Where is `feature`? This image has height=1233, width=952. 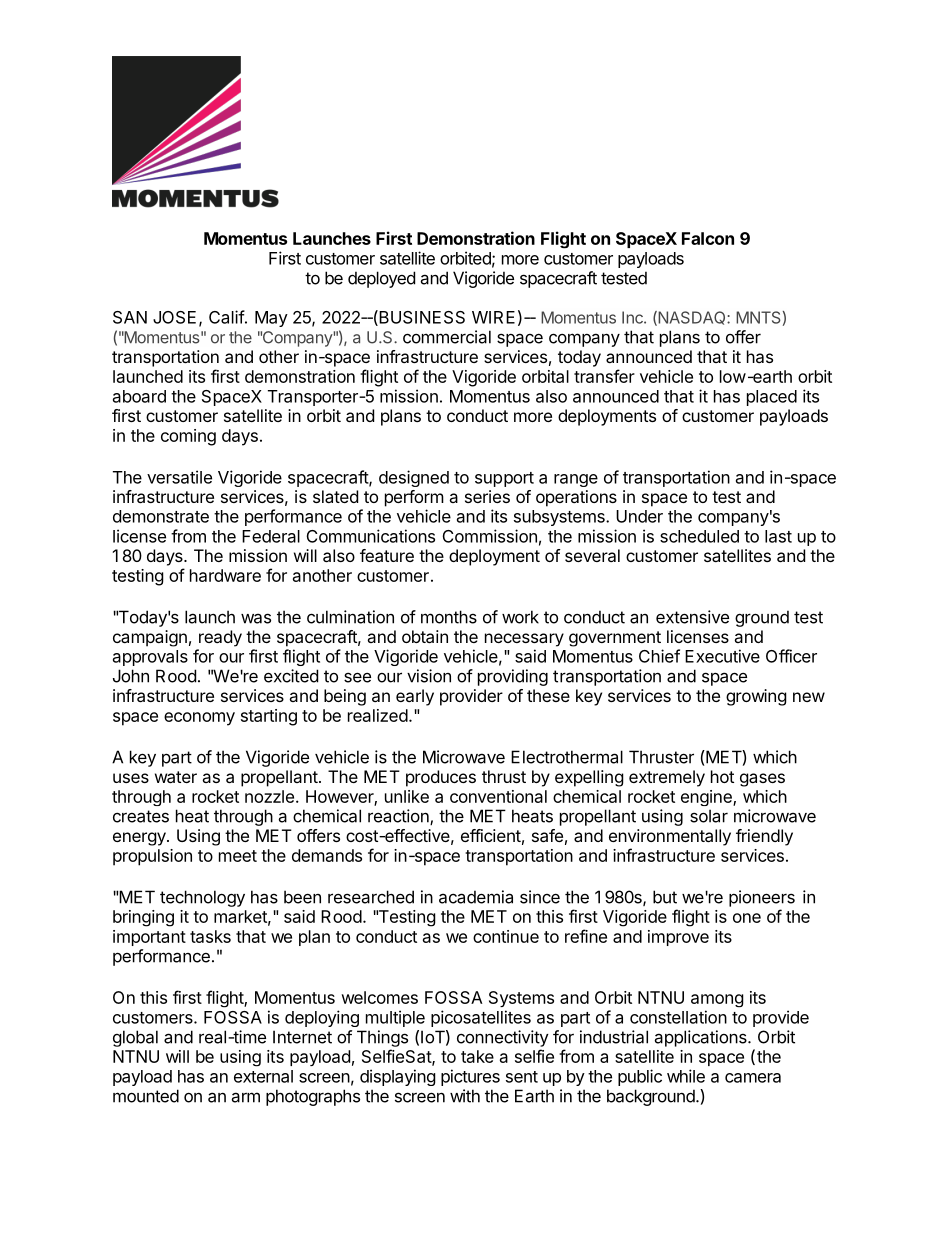 feature is located at coordinates (387, 555).
